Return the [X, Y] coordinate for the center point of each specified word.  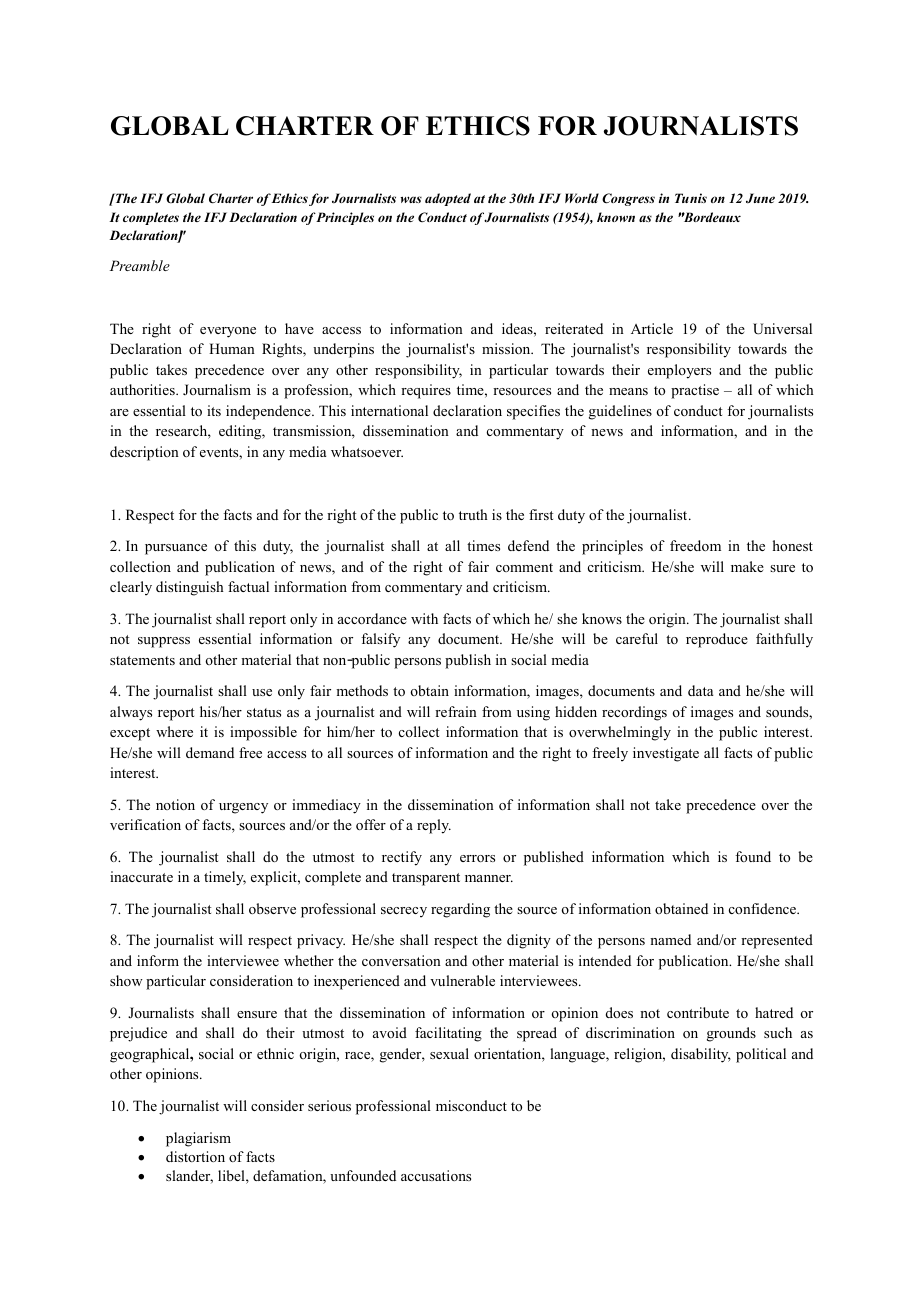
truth [473, 514]
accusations [436, 1175]
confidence [763, 908]
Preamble [140, 265]
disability [701, 1055]
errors [477, 858]
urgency [243, 808]
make [747, 566]
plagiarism [198, 1139]
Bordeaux [711, 217]
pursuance [176, 549]
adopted [448, 199]
